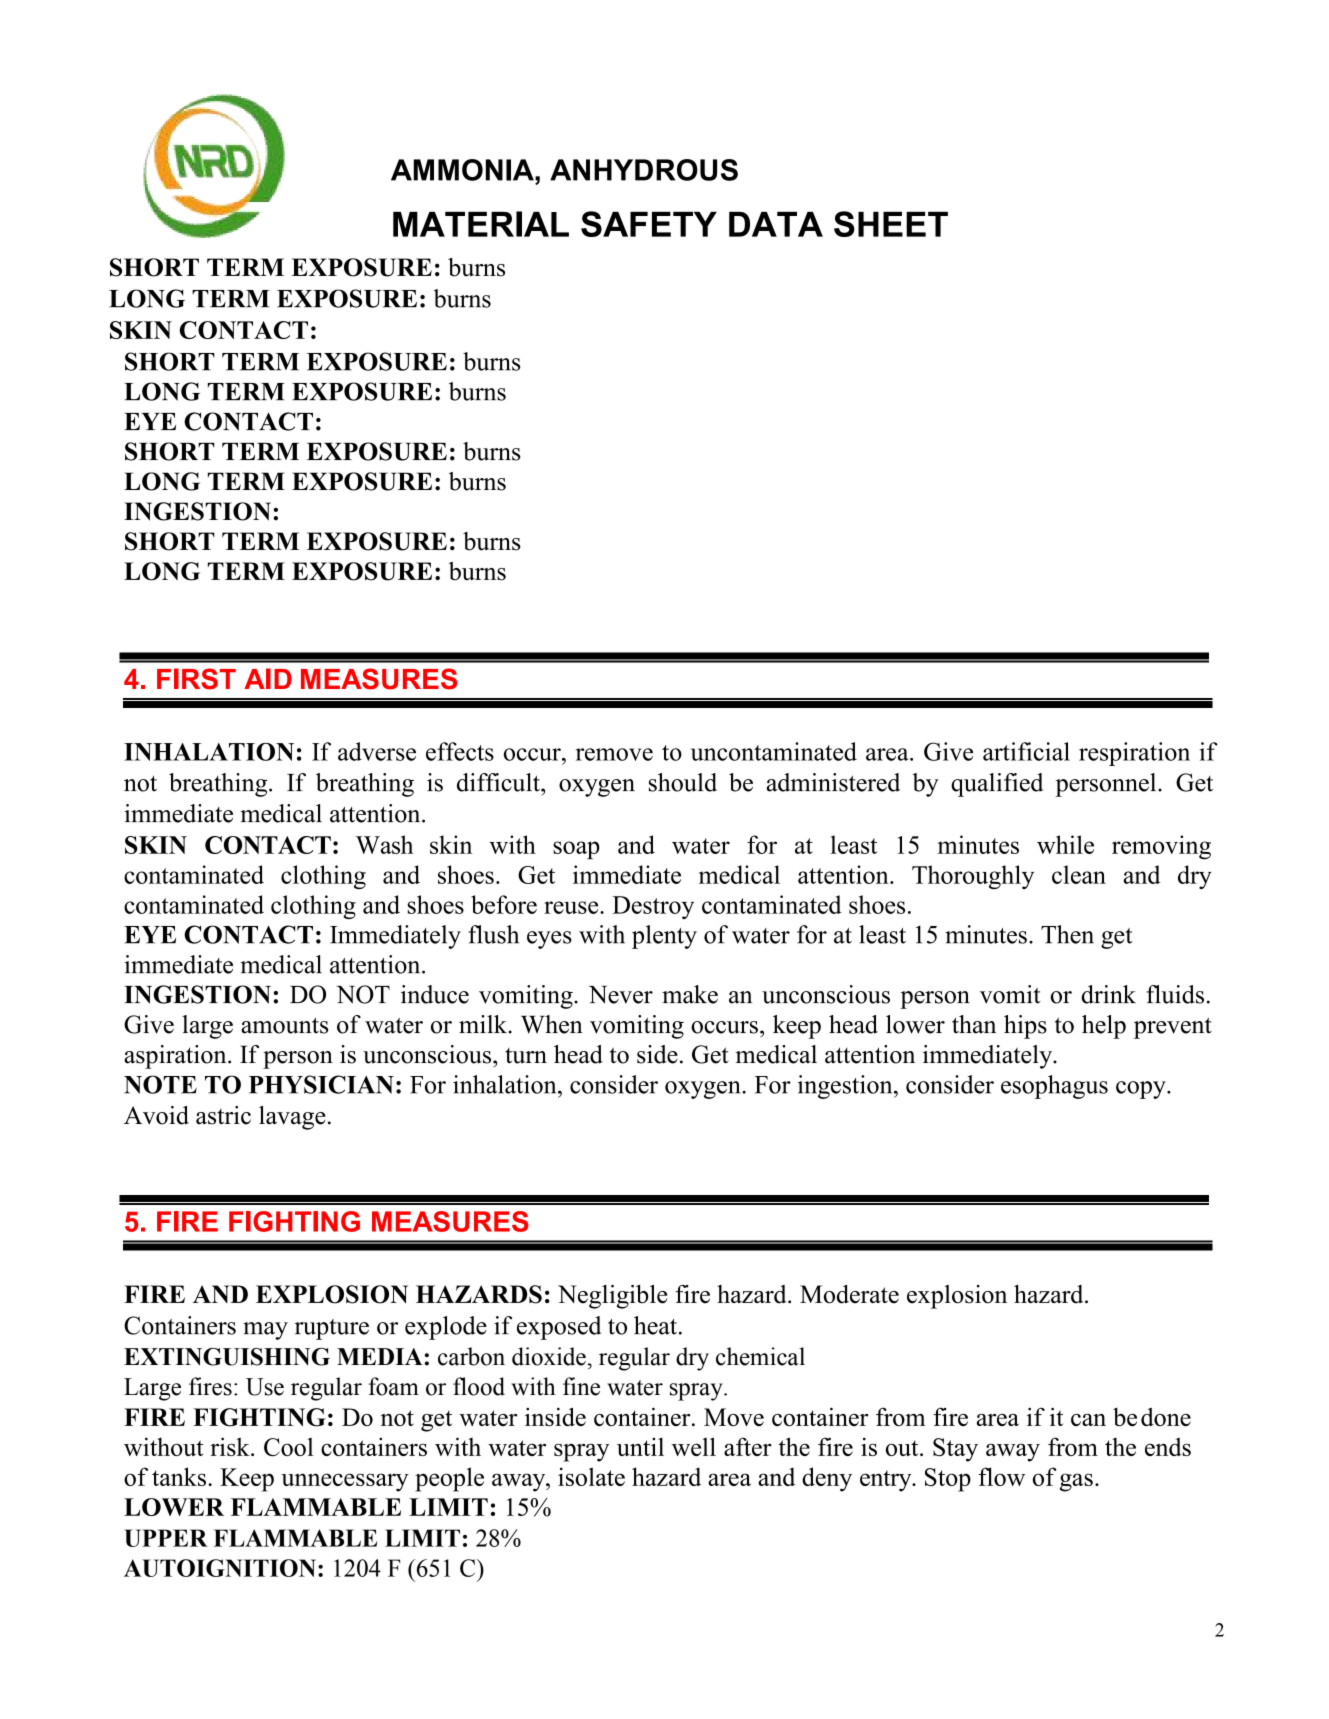 The image size is (1329, 1719). I want to click on should, so click(683, 782).
